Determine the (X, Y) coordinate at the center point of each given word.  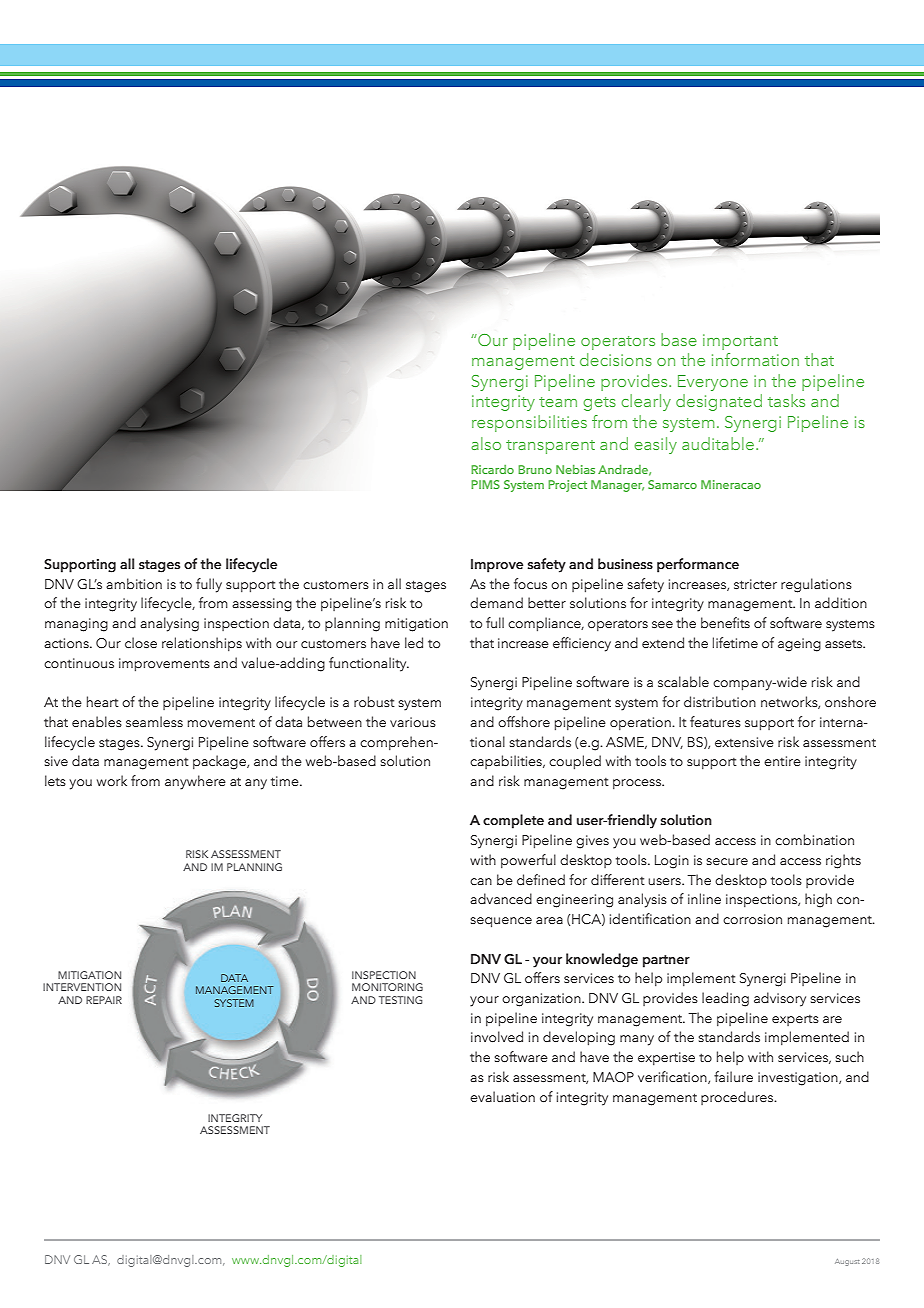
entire (782, 761)
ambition (134, 583)
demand (496, 602)
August (847, 1262)
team (558, 402)
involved (497, 1036)
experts (795, 1020)
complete (513, 821)
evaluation (502, 1096)
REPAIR (104, 1000)
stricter (755, 584)
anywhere (195, 782)
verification (673, 1077)
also (486, 443)
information (755, 359)
